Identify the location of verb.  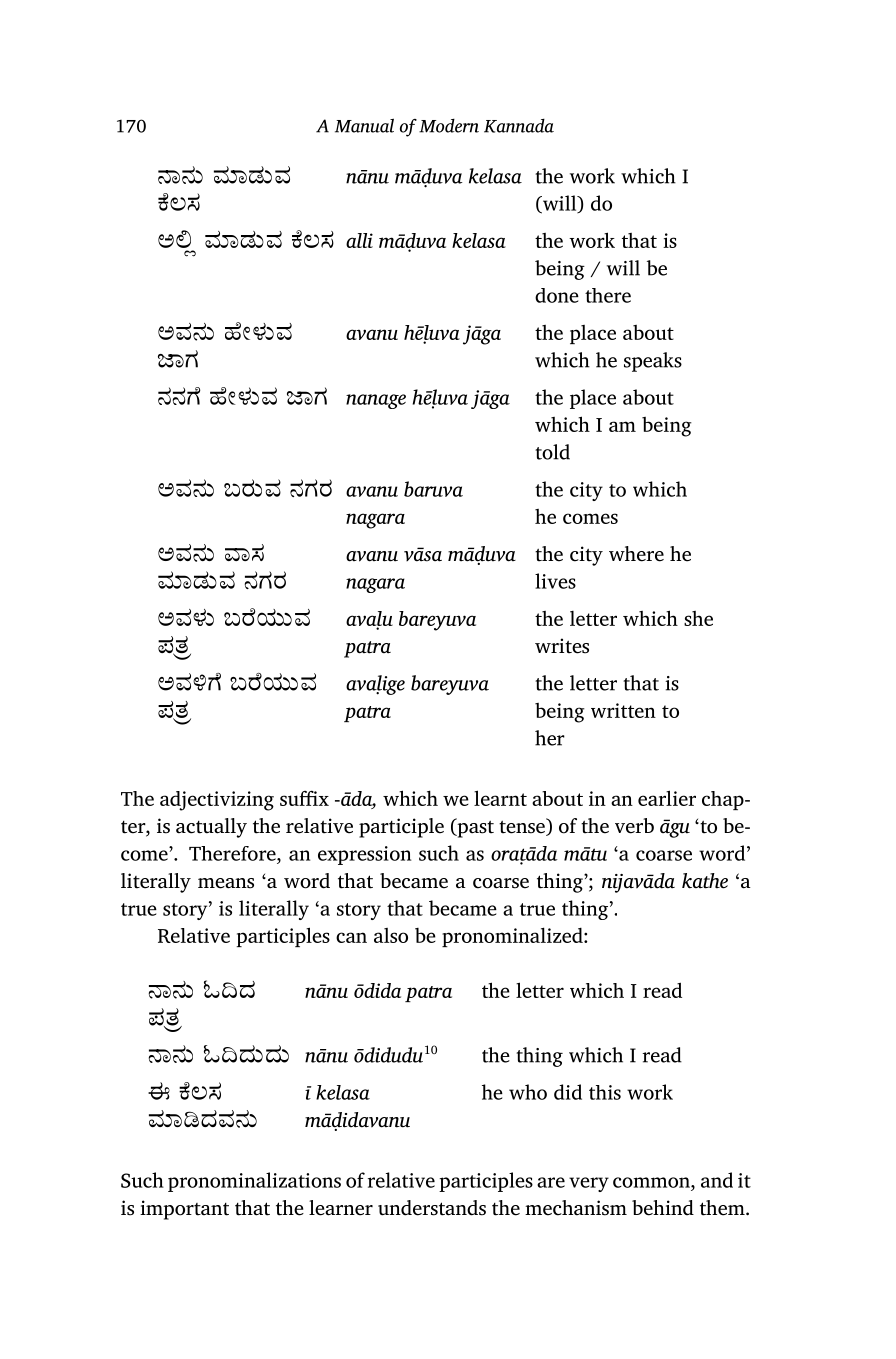
(634, 826).
